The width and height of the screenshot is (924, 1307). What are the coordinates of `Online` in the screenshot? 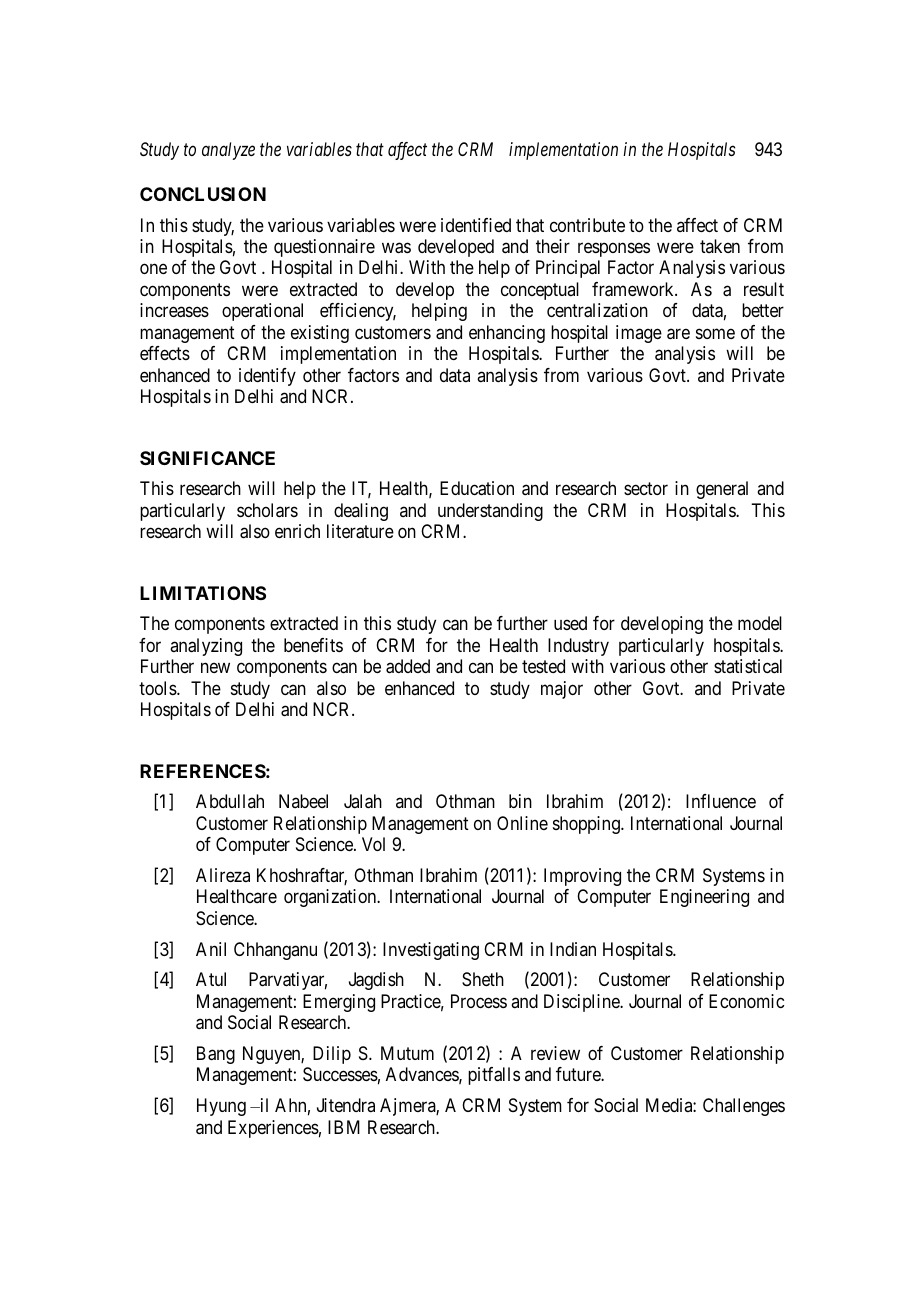 It's located at (522, 823).
